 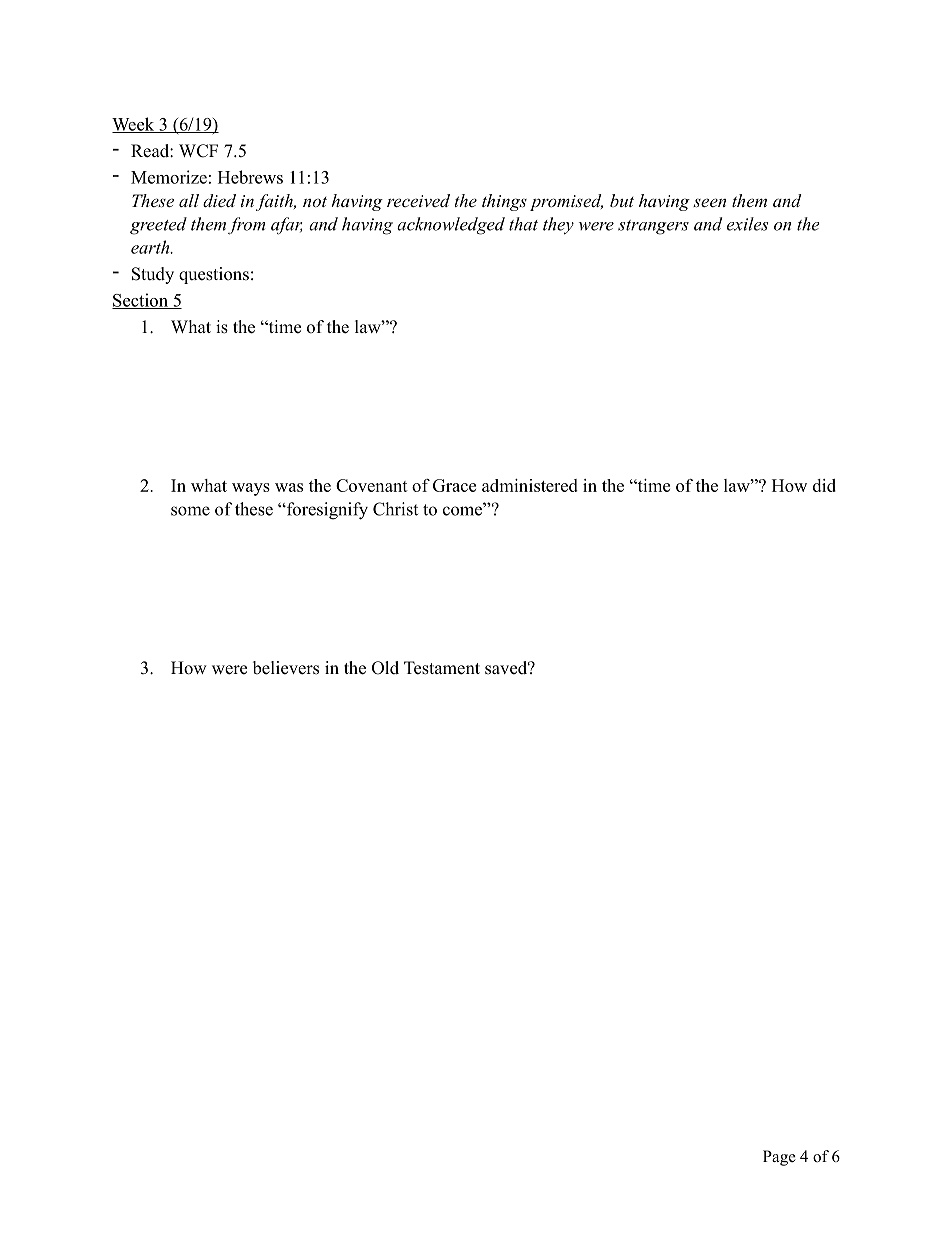 What do you see at coordinates (530, 485) in the screenshot?
I see `administered` at bounding box center [530, 485].
